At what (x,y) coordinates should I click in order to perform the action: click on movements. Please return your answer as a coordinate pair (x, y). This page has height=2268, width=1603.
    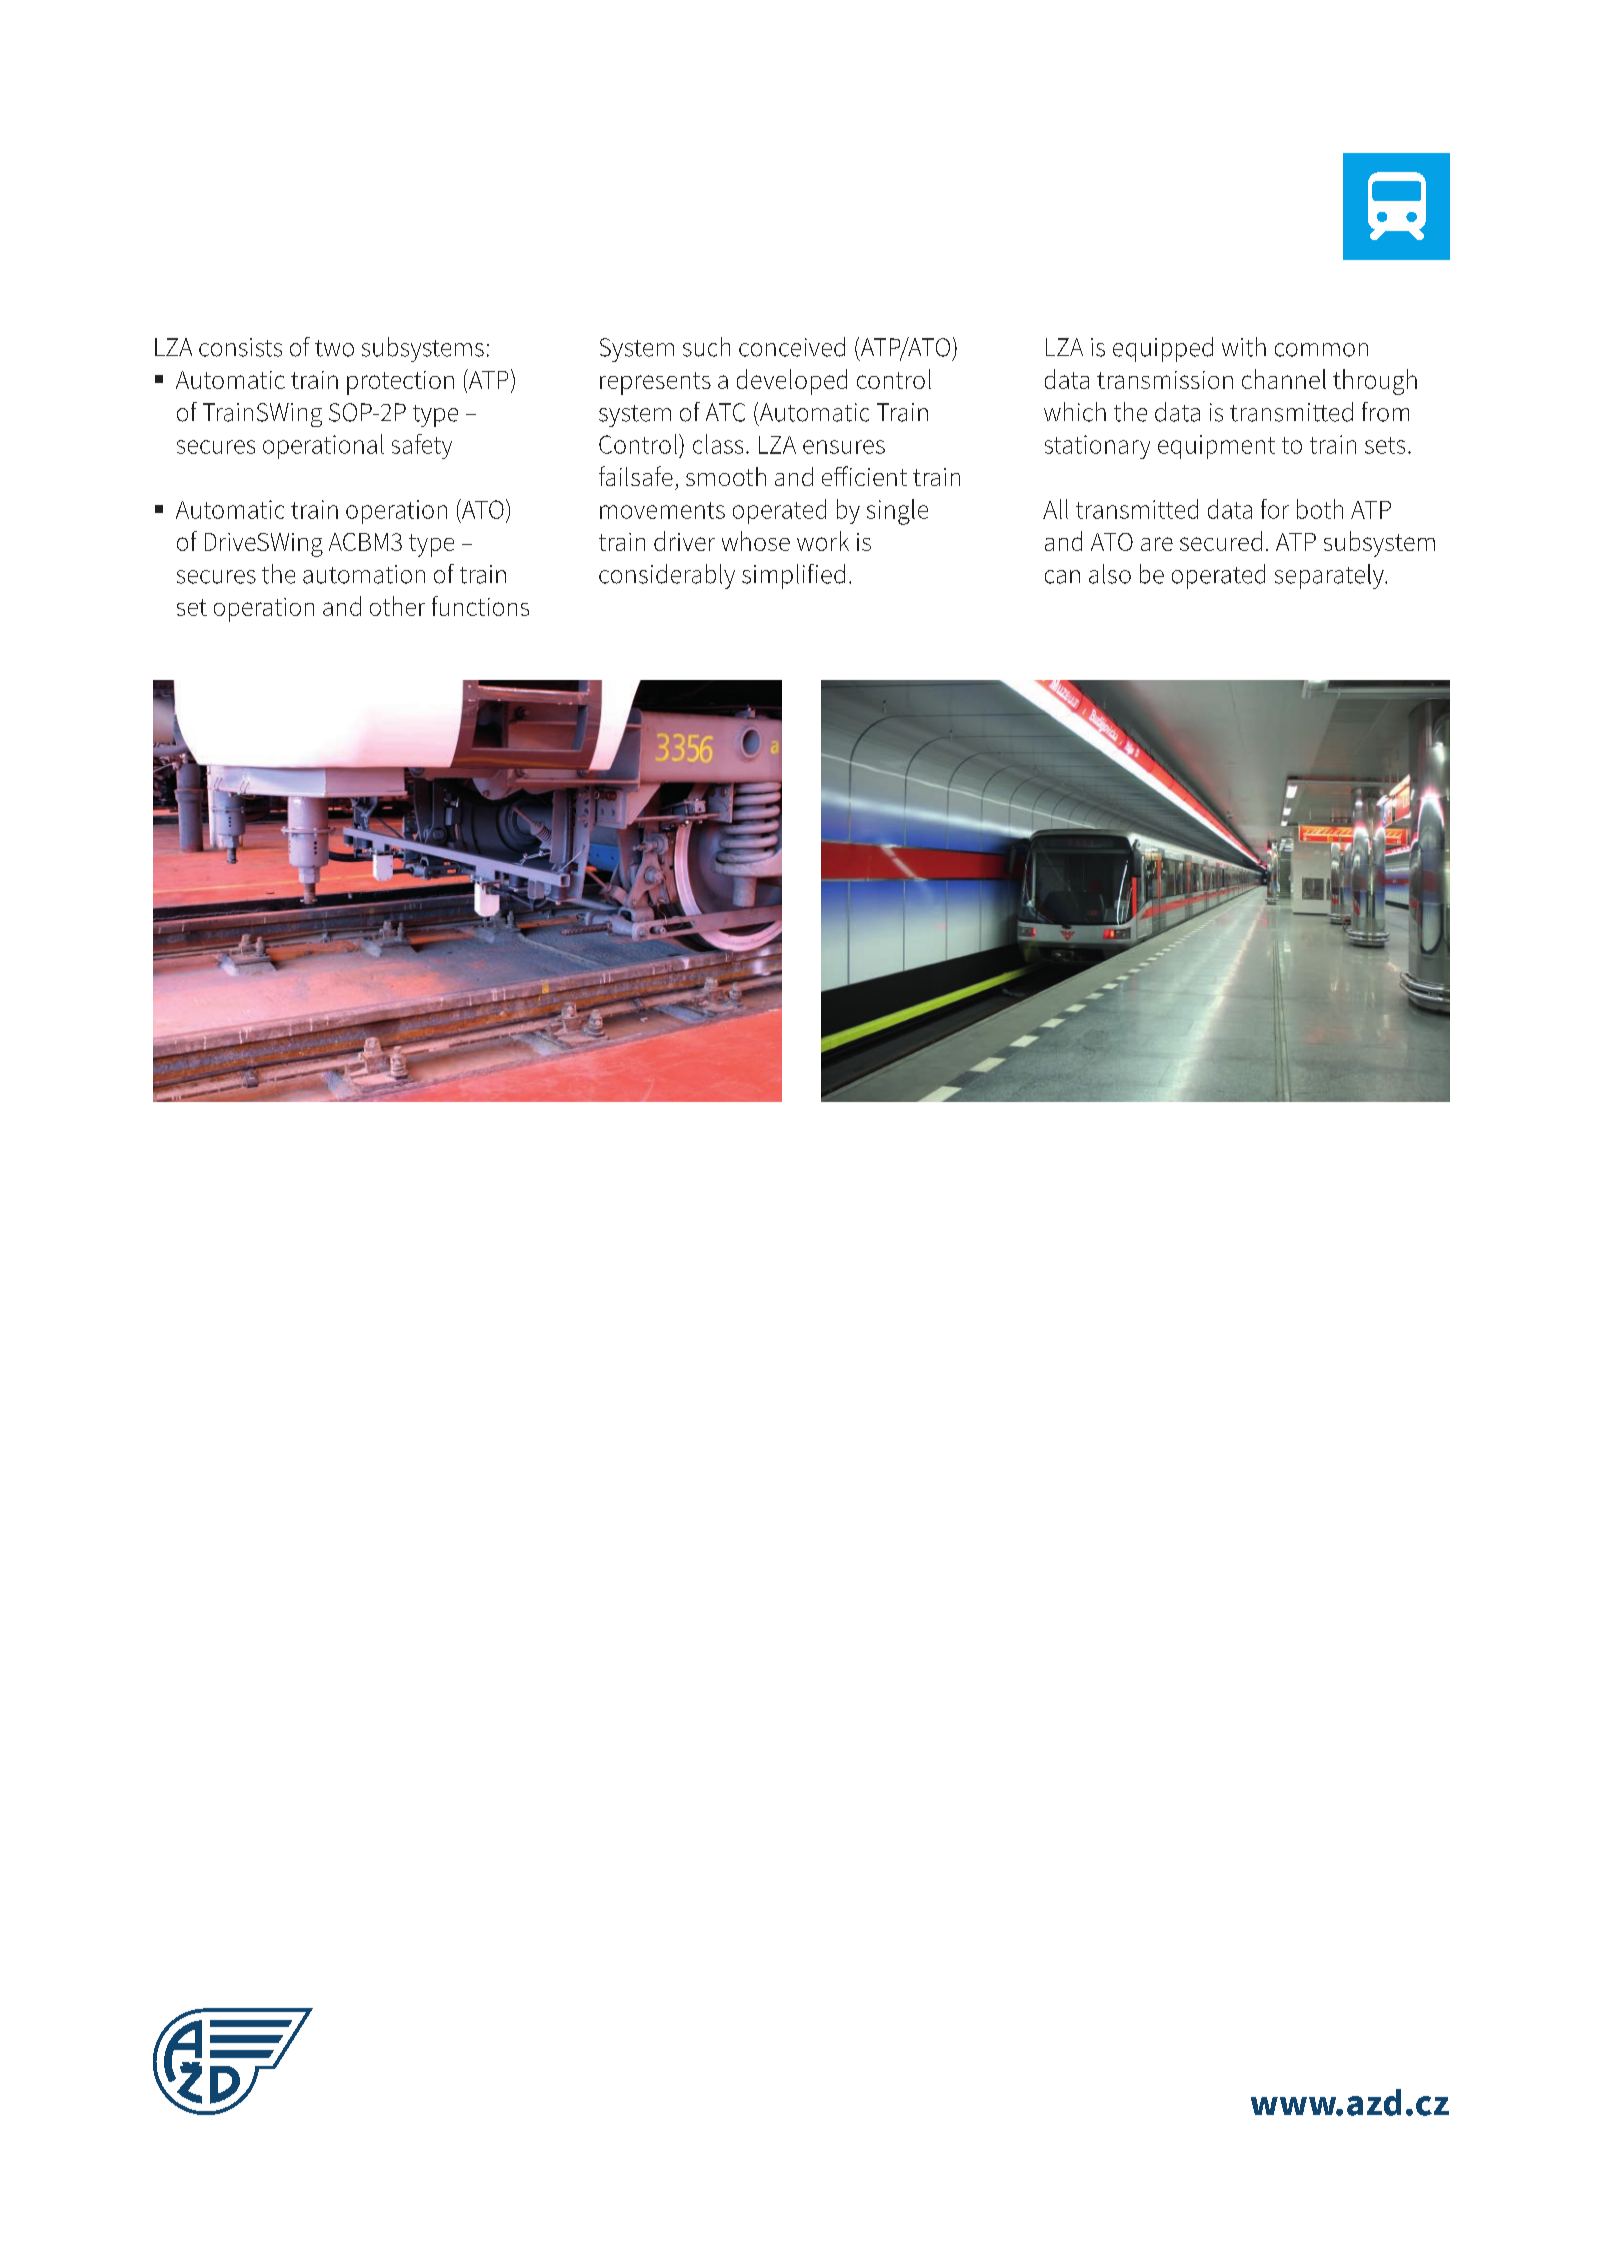
    Looking at the image, I should click on (662, 510).
